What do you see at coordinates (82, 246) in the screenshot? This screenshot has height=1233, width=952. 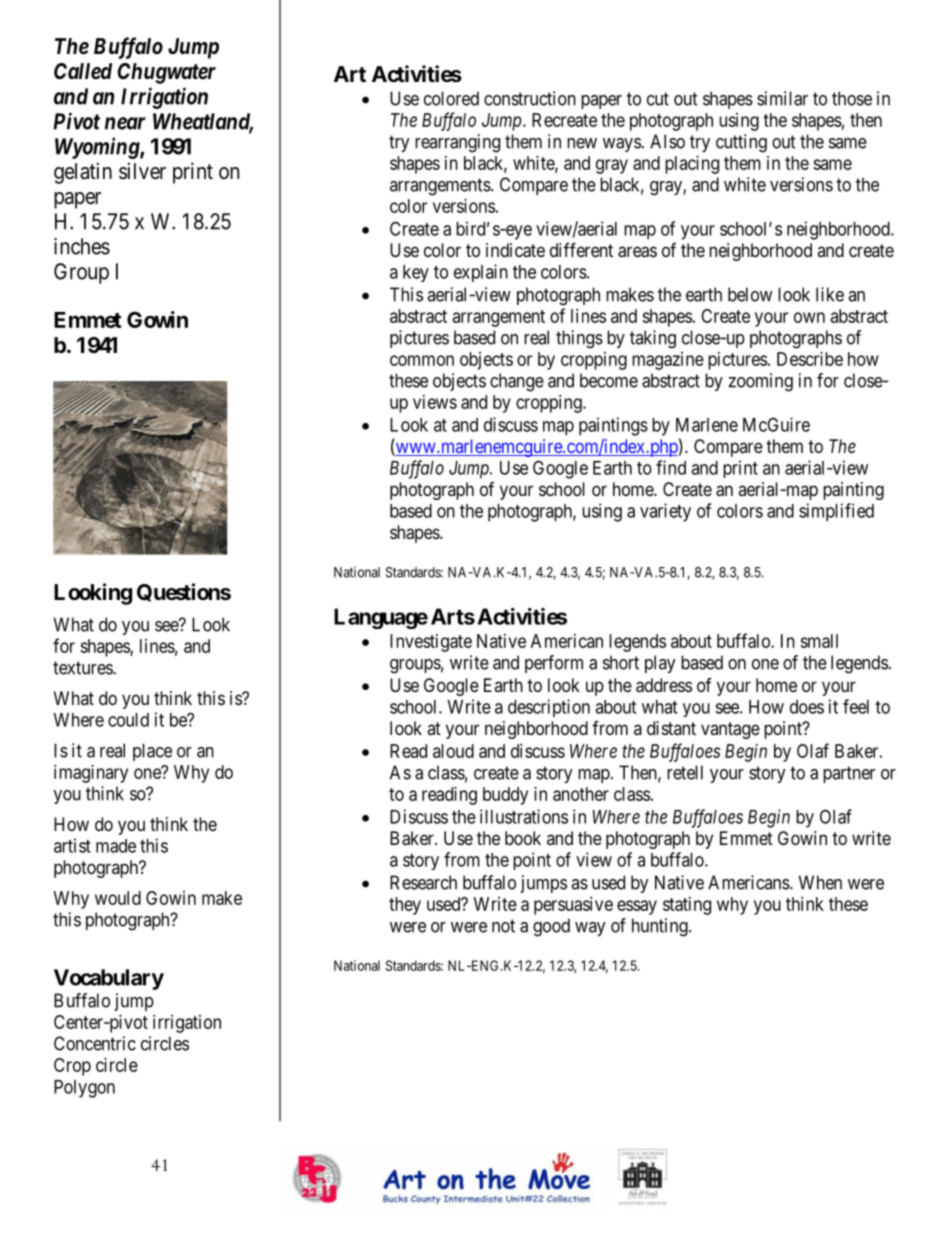 I see `inches` at bounding box center [82, 246].
